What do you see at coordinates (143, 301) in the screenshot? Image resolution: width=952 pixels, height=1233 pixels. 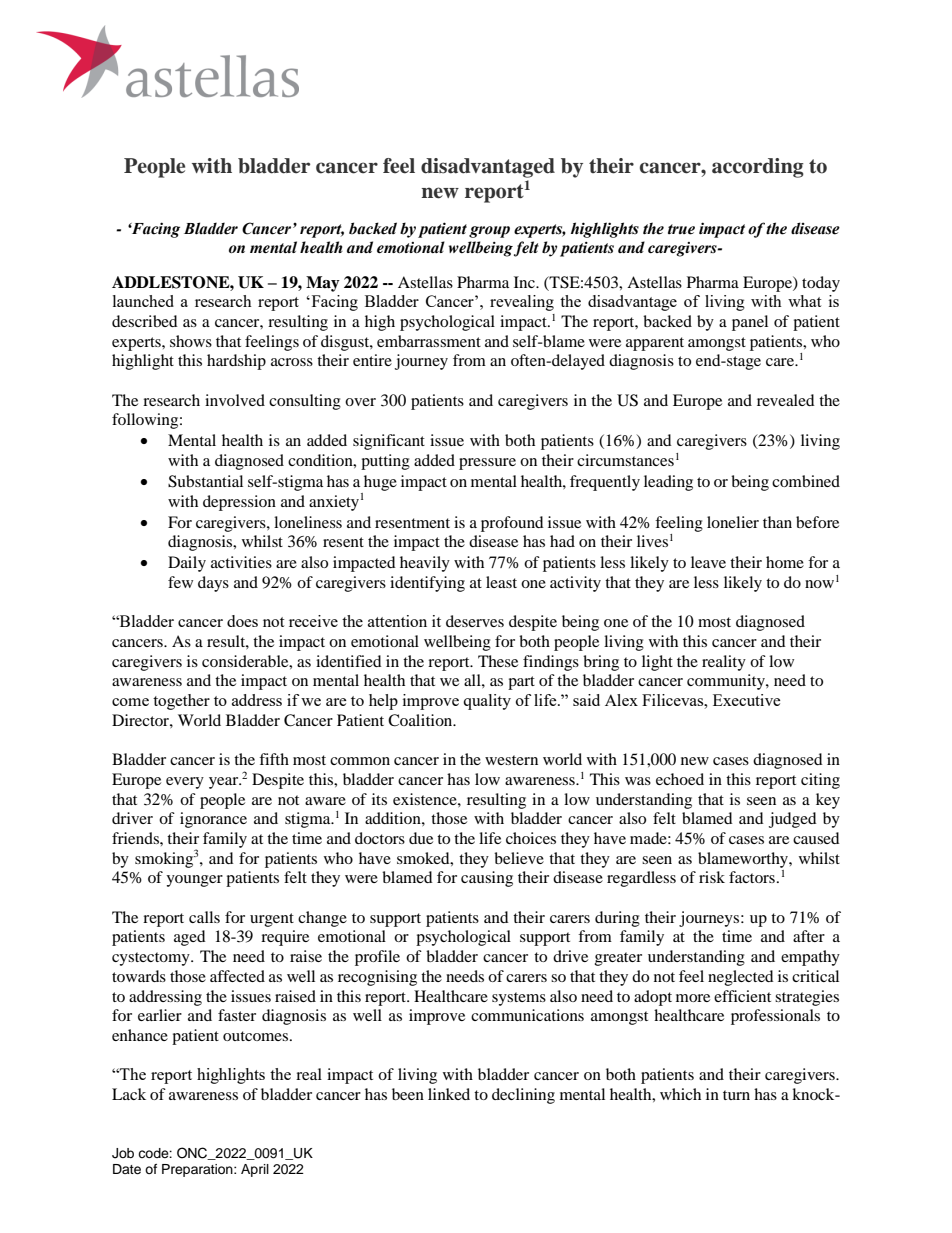 I see `launched` at bounding box center [143, 301].
